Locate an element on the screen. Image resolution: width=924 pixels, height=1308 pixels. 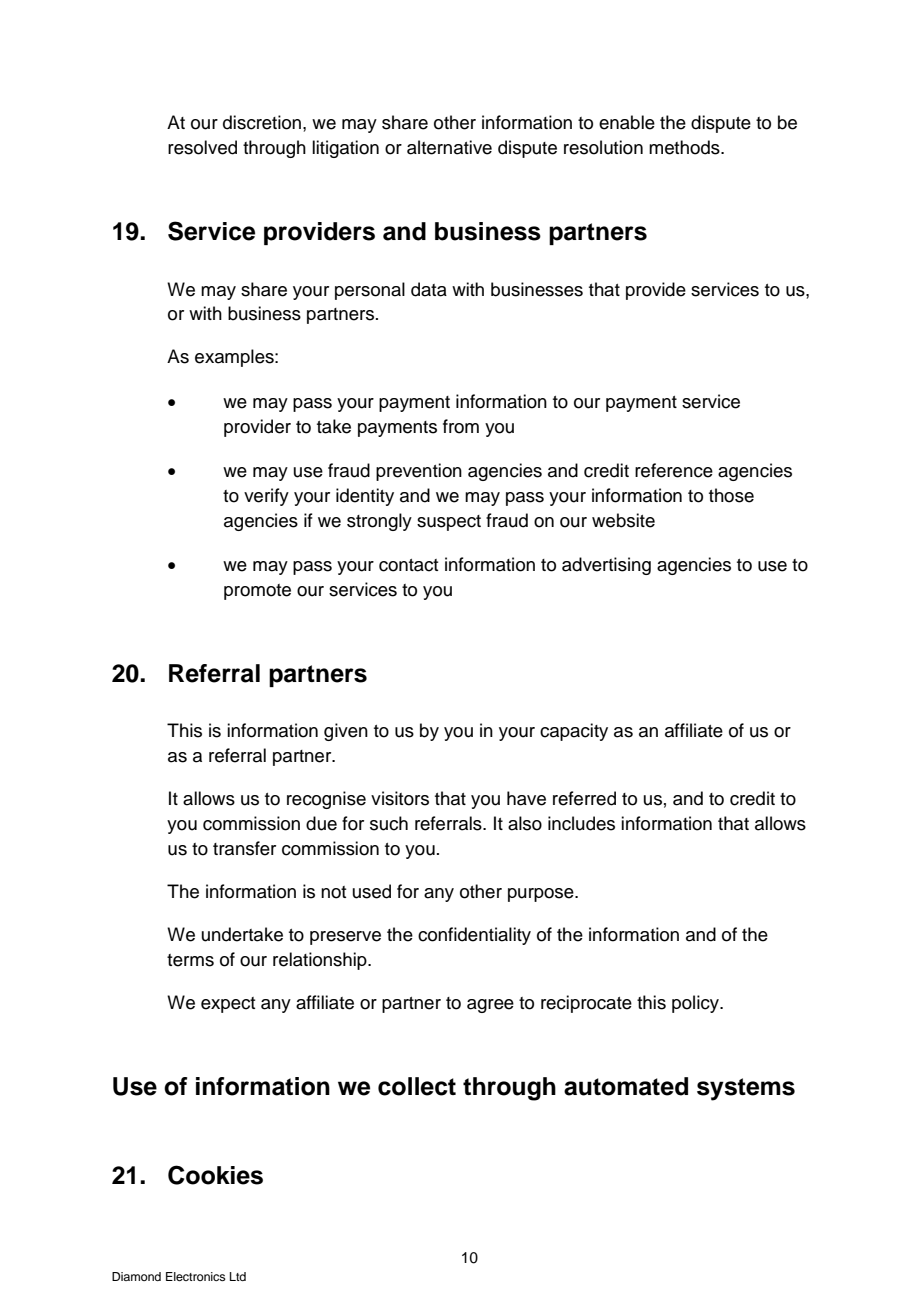
resolved is located at coordinates (202, 147).
